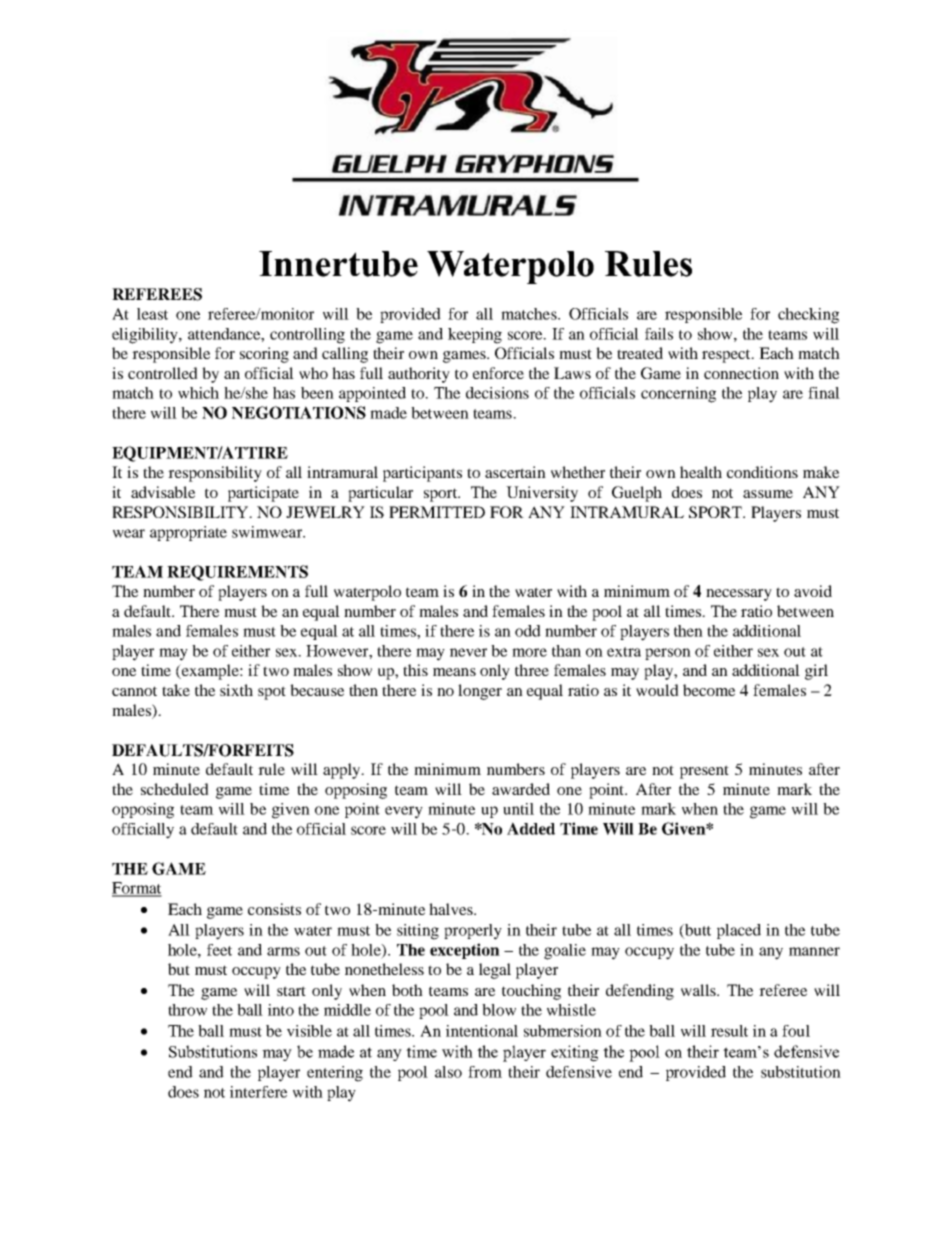 This image has width=952, height=1233. What do you see at coordinates (485, 1072) in the image?
I see `from` at bounding box center [485, 1072].
